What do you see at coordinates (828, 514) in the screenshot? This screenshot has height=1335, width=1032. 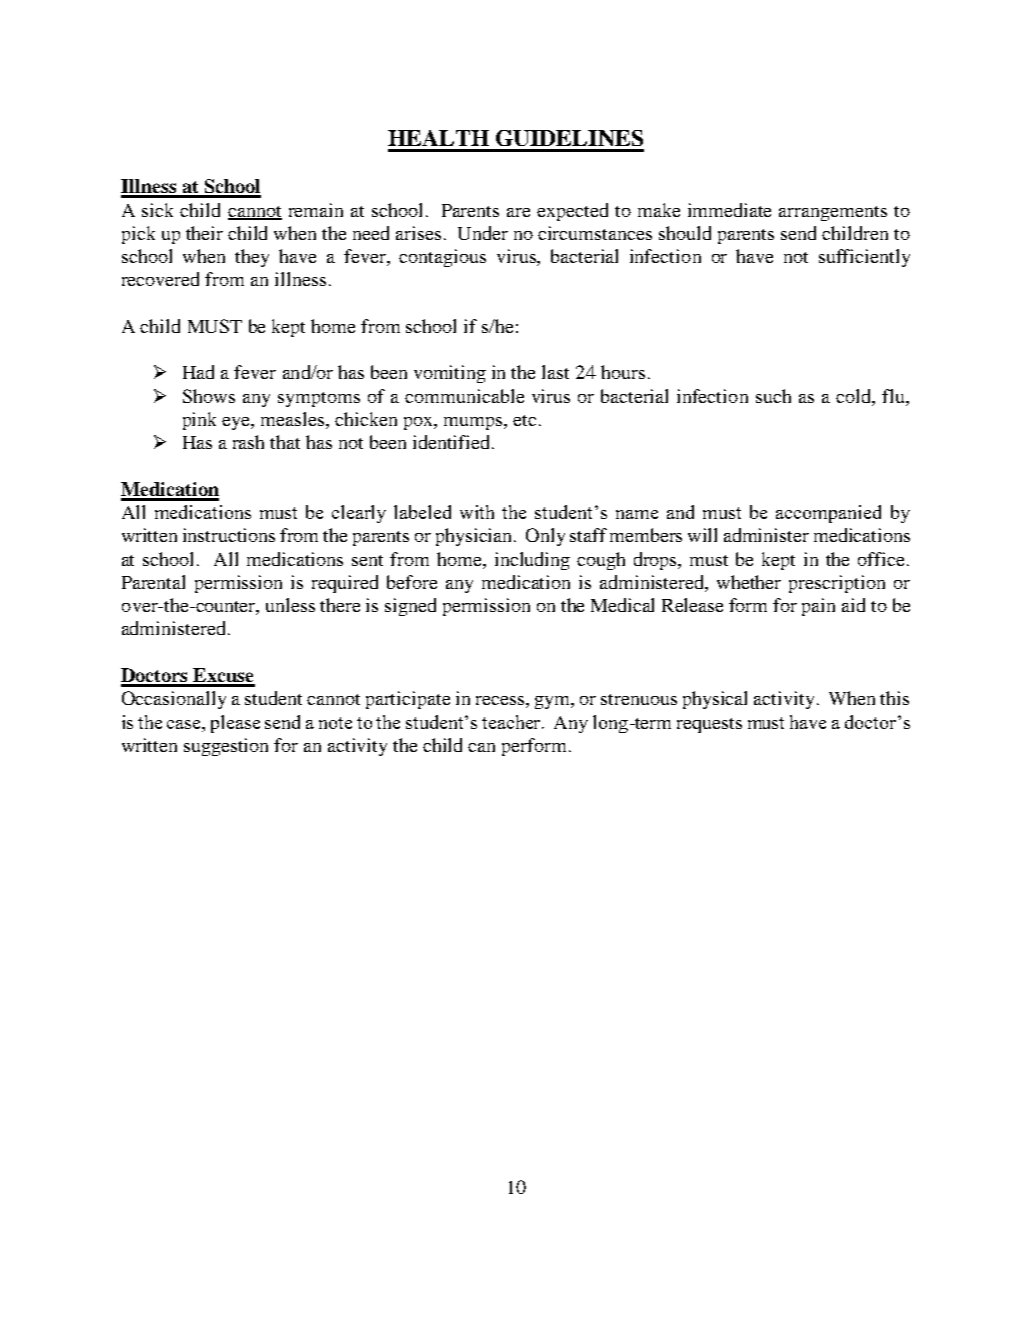 I see `accompanied` at bounding box center [828, 514].
